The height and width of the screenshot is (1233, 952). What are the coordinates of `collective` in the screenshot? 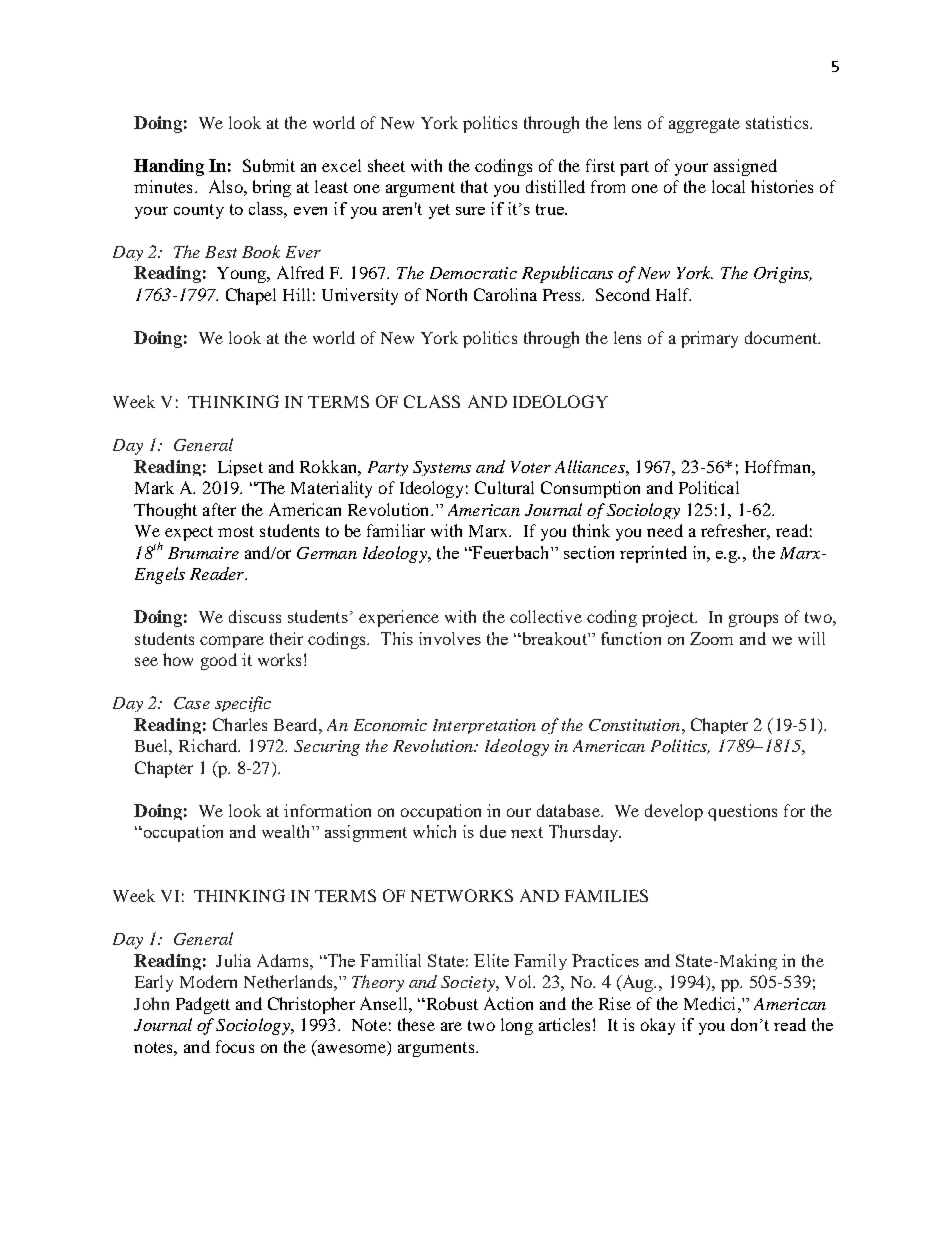 It's located at (546, 616).
